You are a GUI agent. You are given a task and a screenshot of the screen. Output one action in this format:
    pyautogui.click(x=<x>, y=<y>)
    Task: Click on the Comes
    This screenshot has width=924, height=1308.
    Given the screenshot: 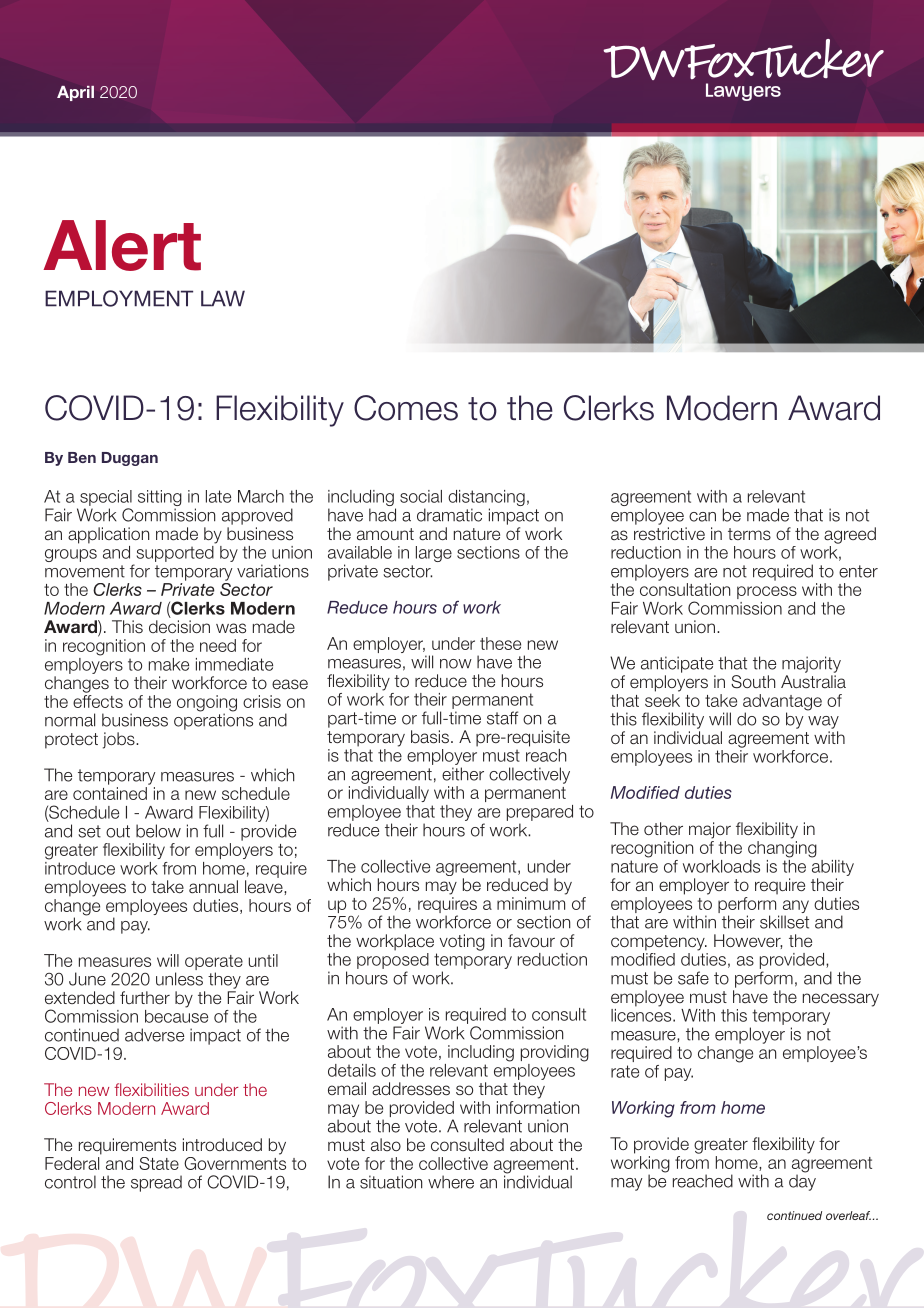 What is the action you would take?
    pyautogui.click(x=406, y=408)
